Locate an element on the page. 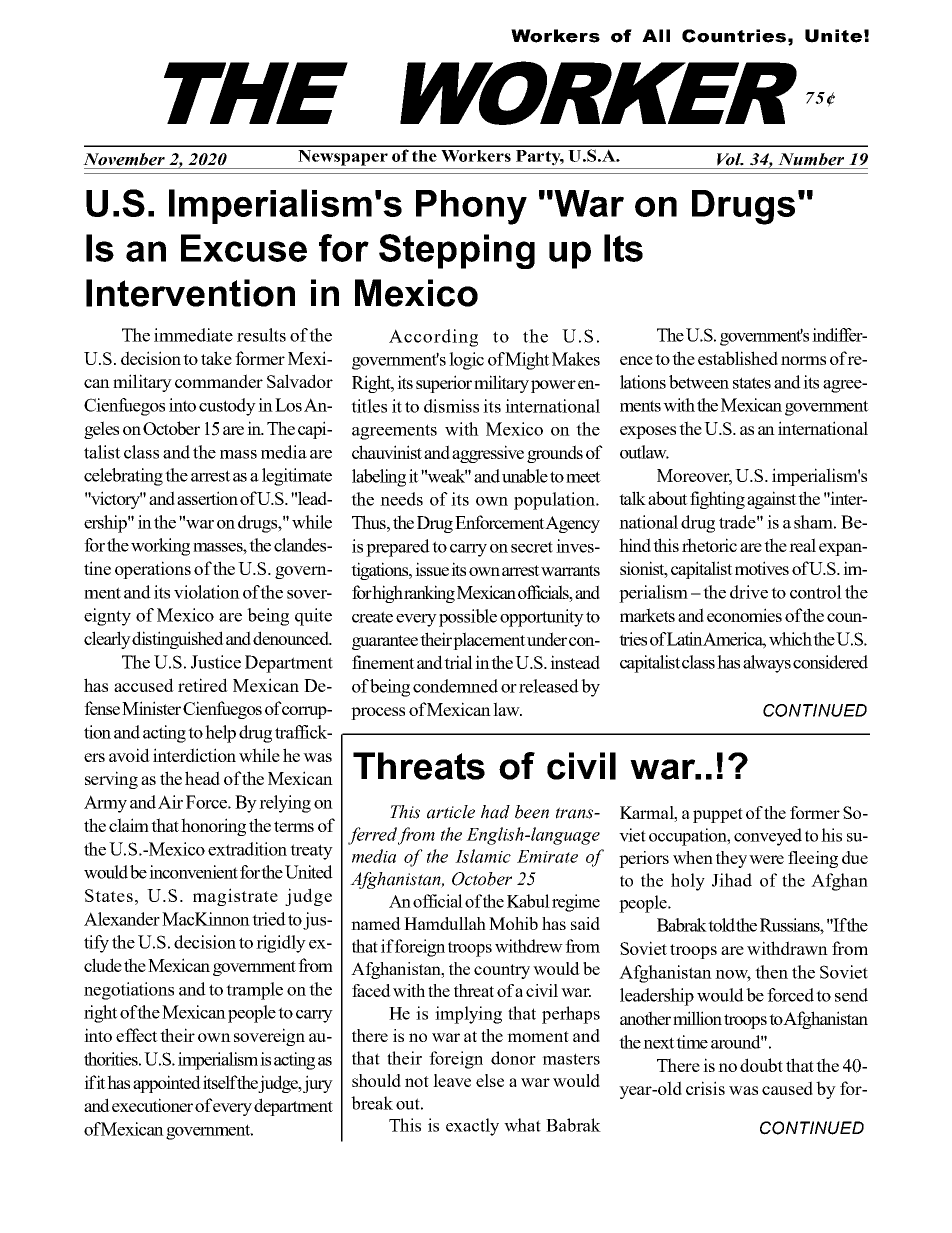 This document has height=1233, width=952. puppet is located at coordinates (718, 815).
